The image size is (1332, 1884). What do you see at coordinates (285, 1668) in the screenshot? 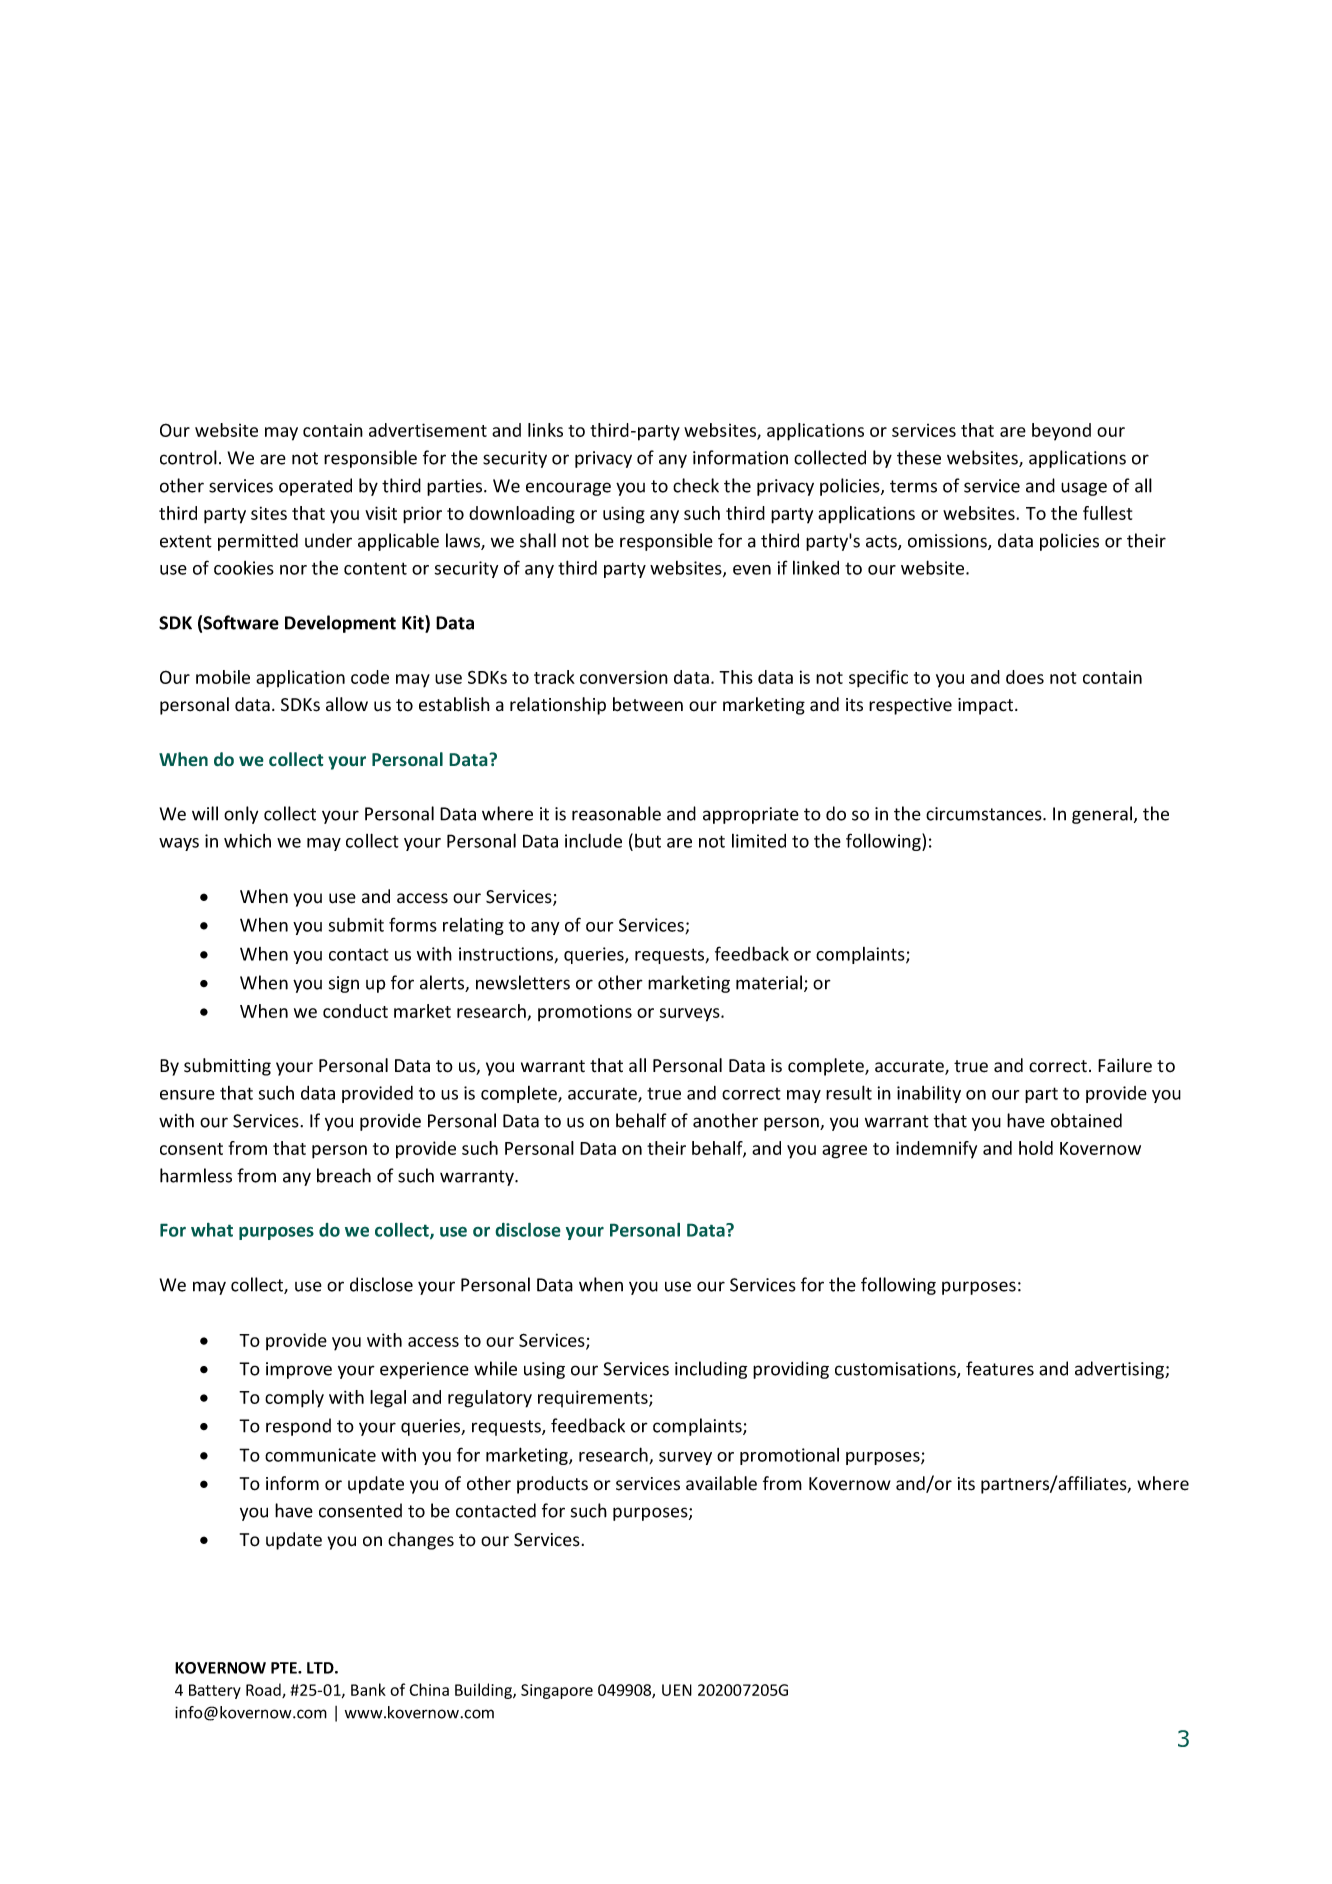
I see `PTE` at bounding box center [285, 1668].
